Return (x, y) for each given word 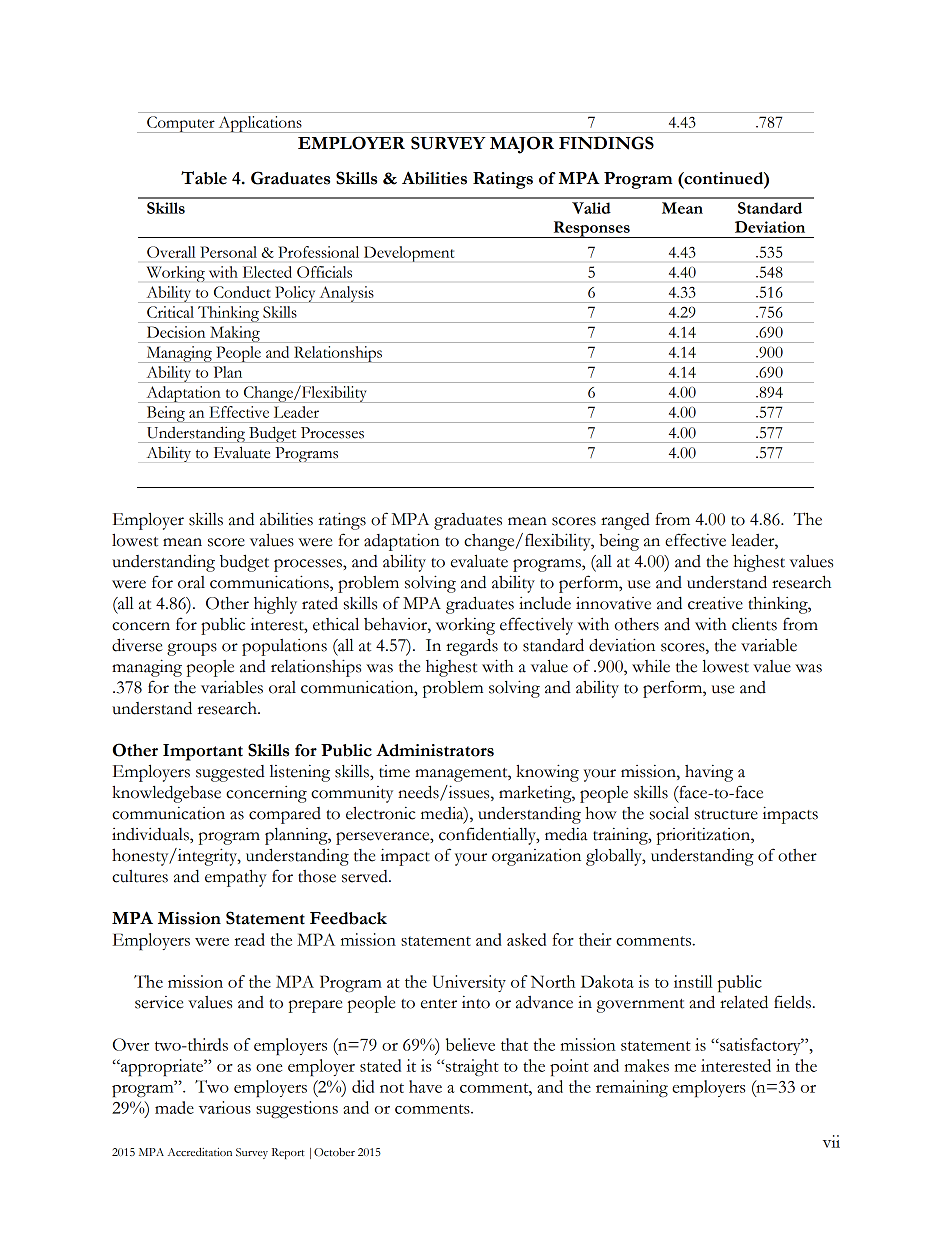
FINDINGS (606, 143)
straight (471, 1067)
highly (275, 605)
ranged (625, 521)
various (225, 1107)
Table (204, 178)
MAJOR (522, 145)
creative (715, 603)
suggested (230, 773)
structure (726, 815)
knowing (547, 773)
